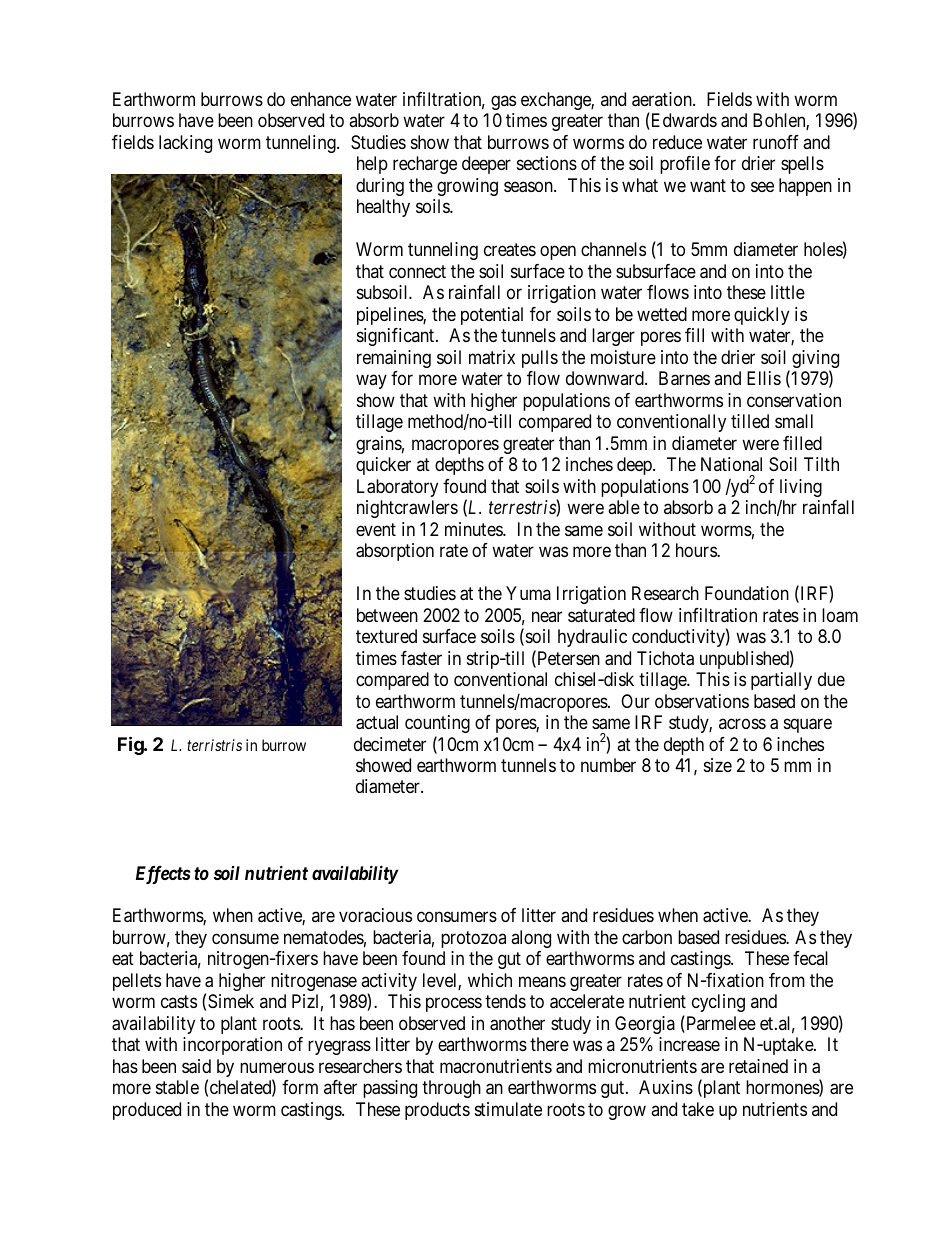 The image size is (952, 1233). Describe the element at coordinates (503, 102) in the screenshot. I see `gas` at that location.
